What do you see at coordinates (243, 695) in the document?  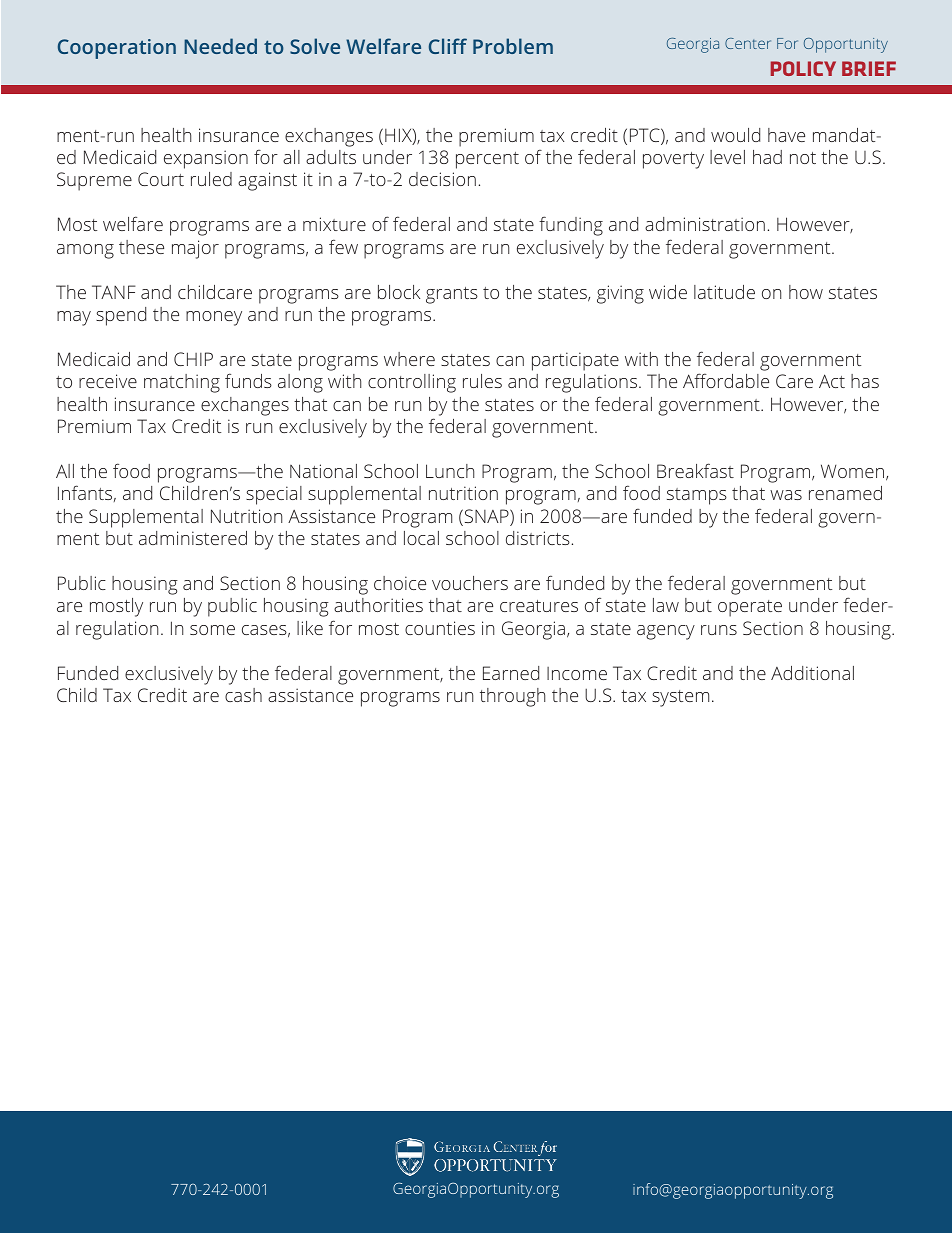 I see `cash` at bounding box center [243, 695].
